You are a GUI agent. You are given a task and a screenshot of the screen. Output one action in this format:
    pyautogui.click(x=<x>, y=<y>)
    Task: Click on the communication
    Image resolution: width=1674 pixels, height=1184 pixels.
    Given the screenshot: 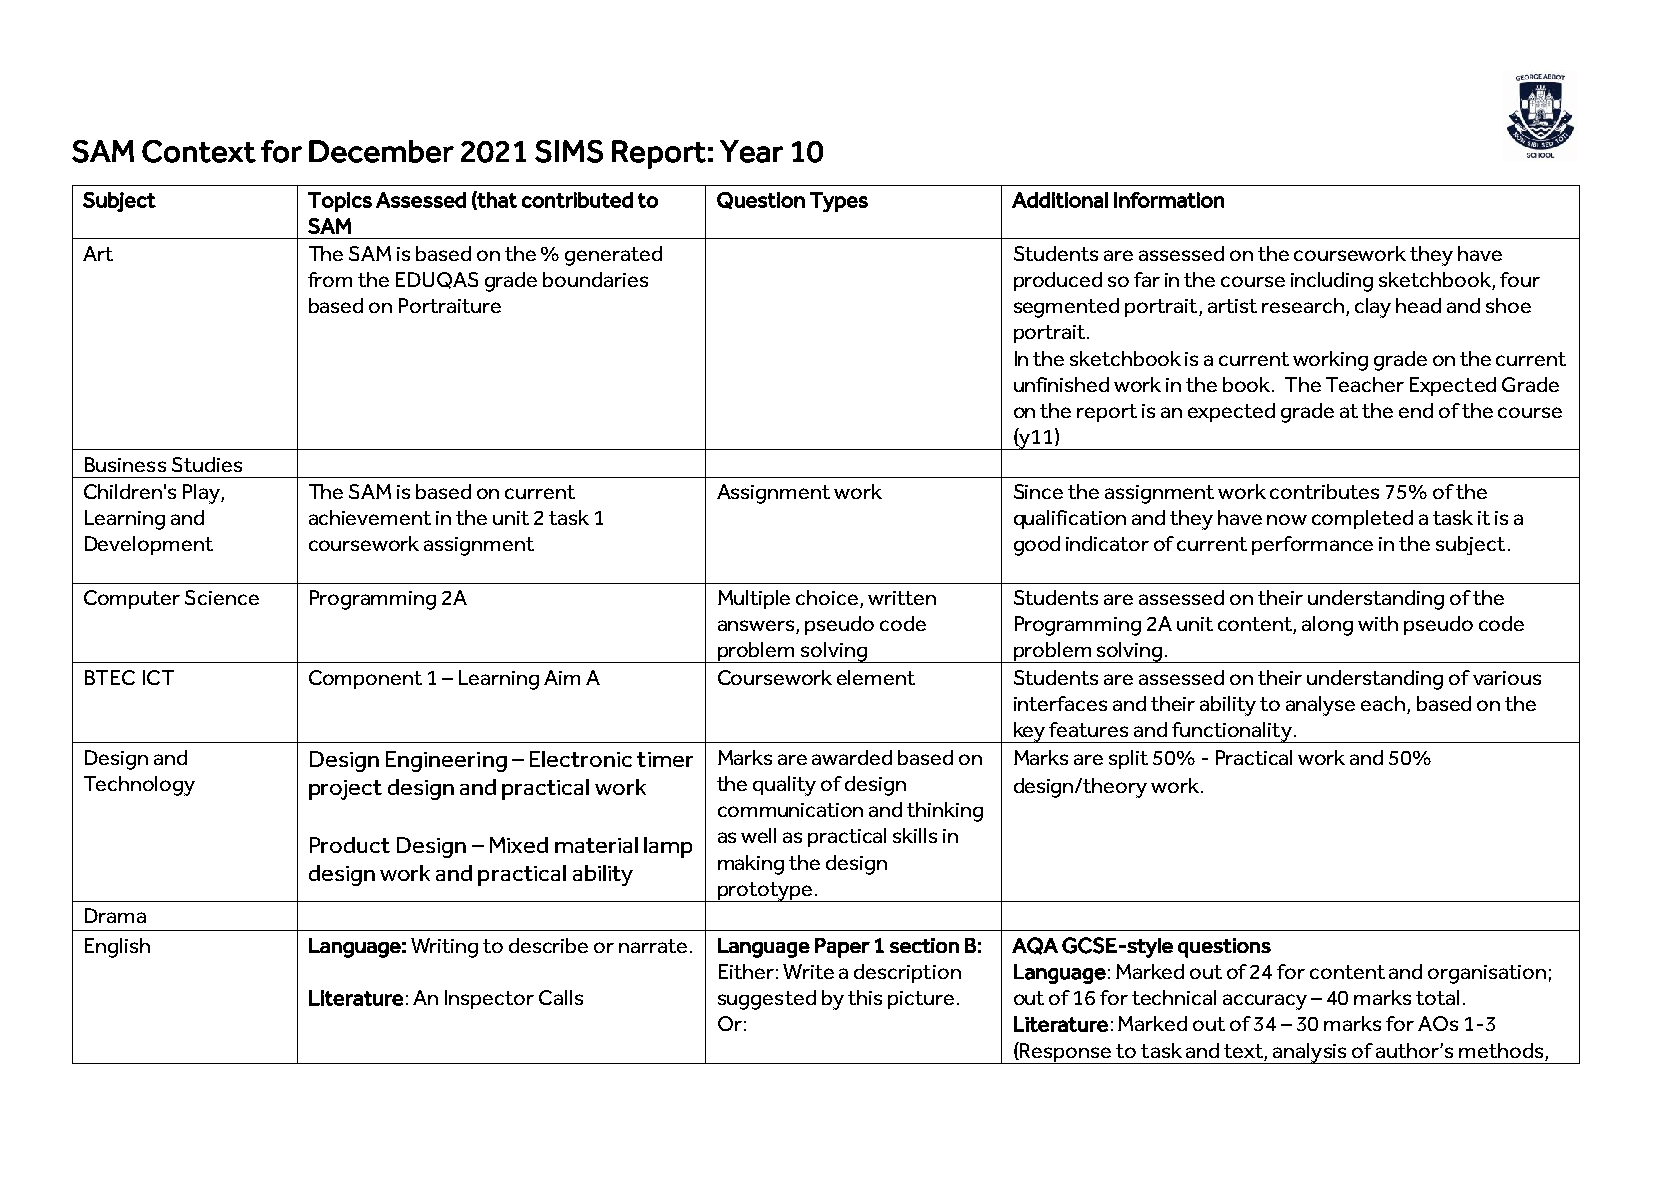 What is the action you would take?
    pyautogui.click(x=790, y=810)
